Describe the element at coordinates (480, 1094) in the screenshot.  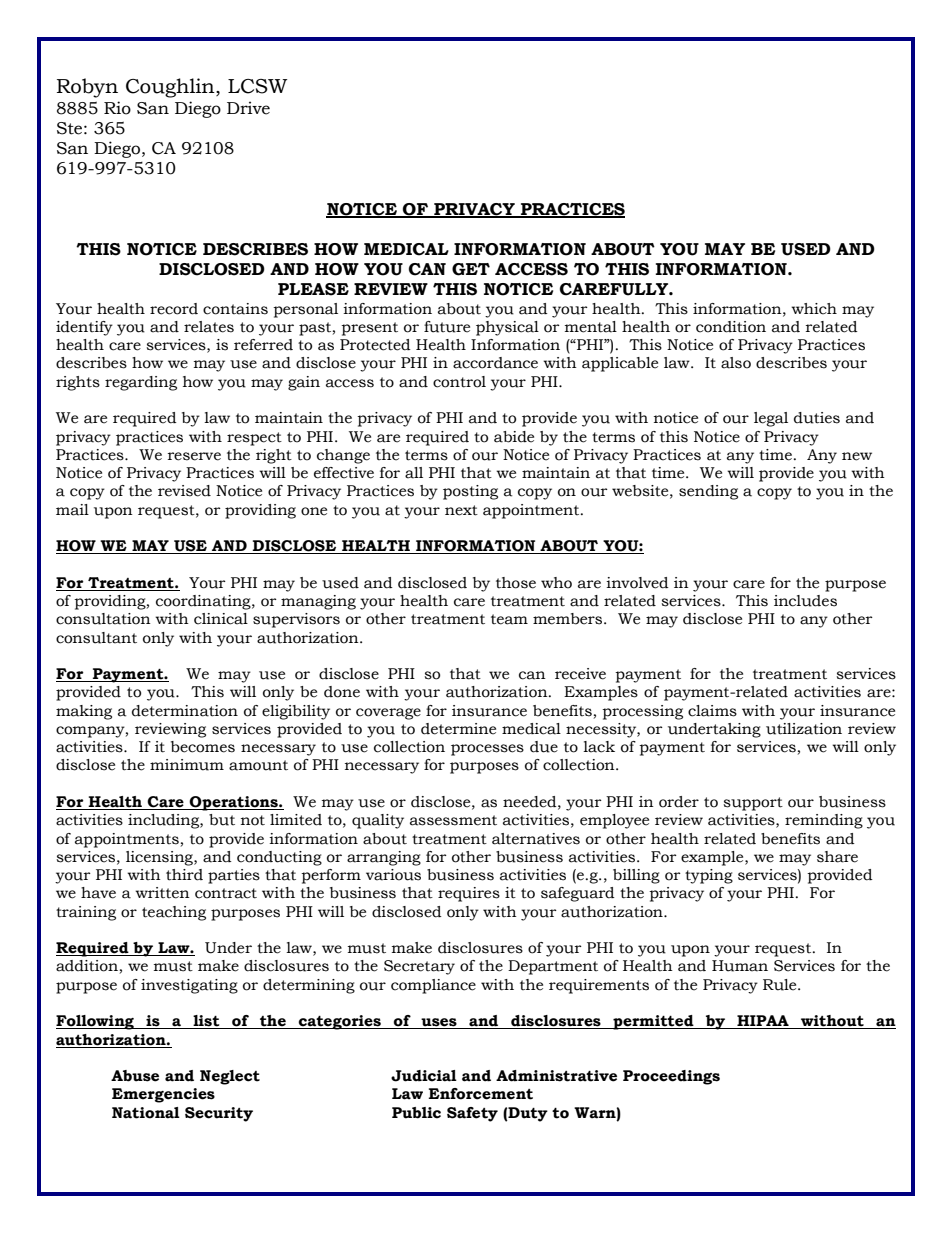
I see `Enforcement` at that location.
